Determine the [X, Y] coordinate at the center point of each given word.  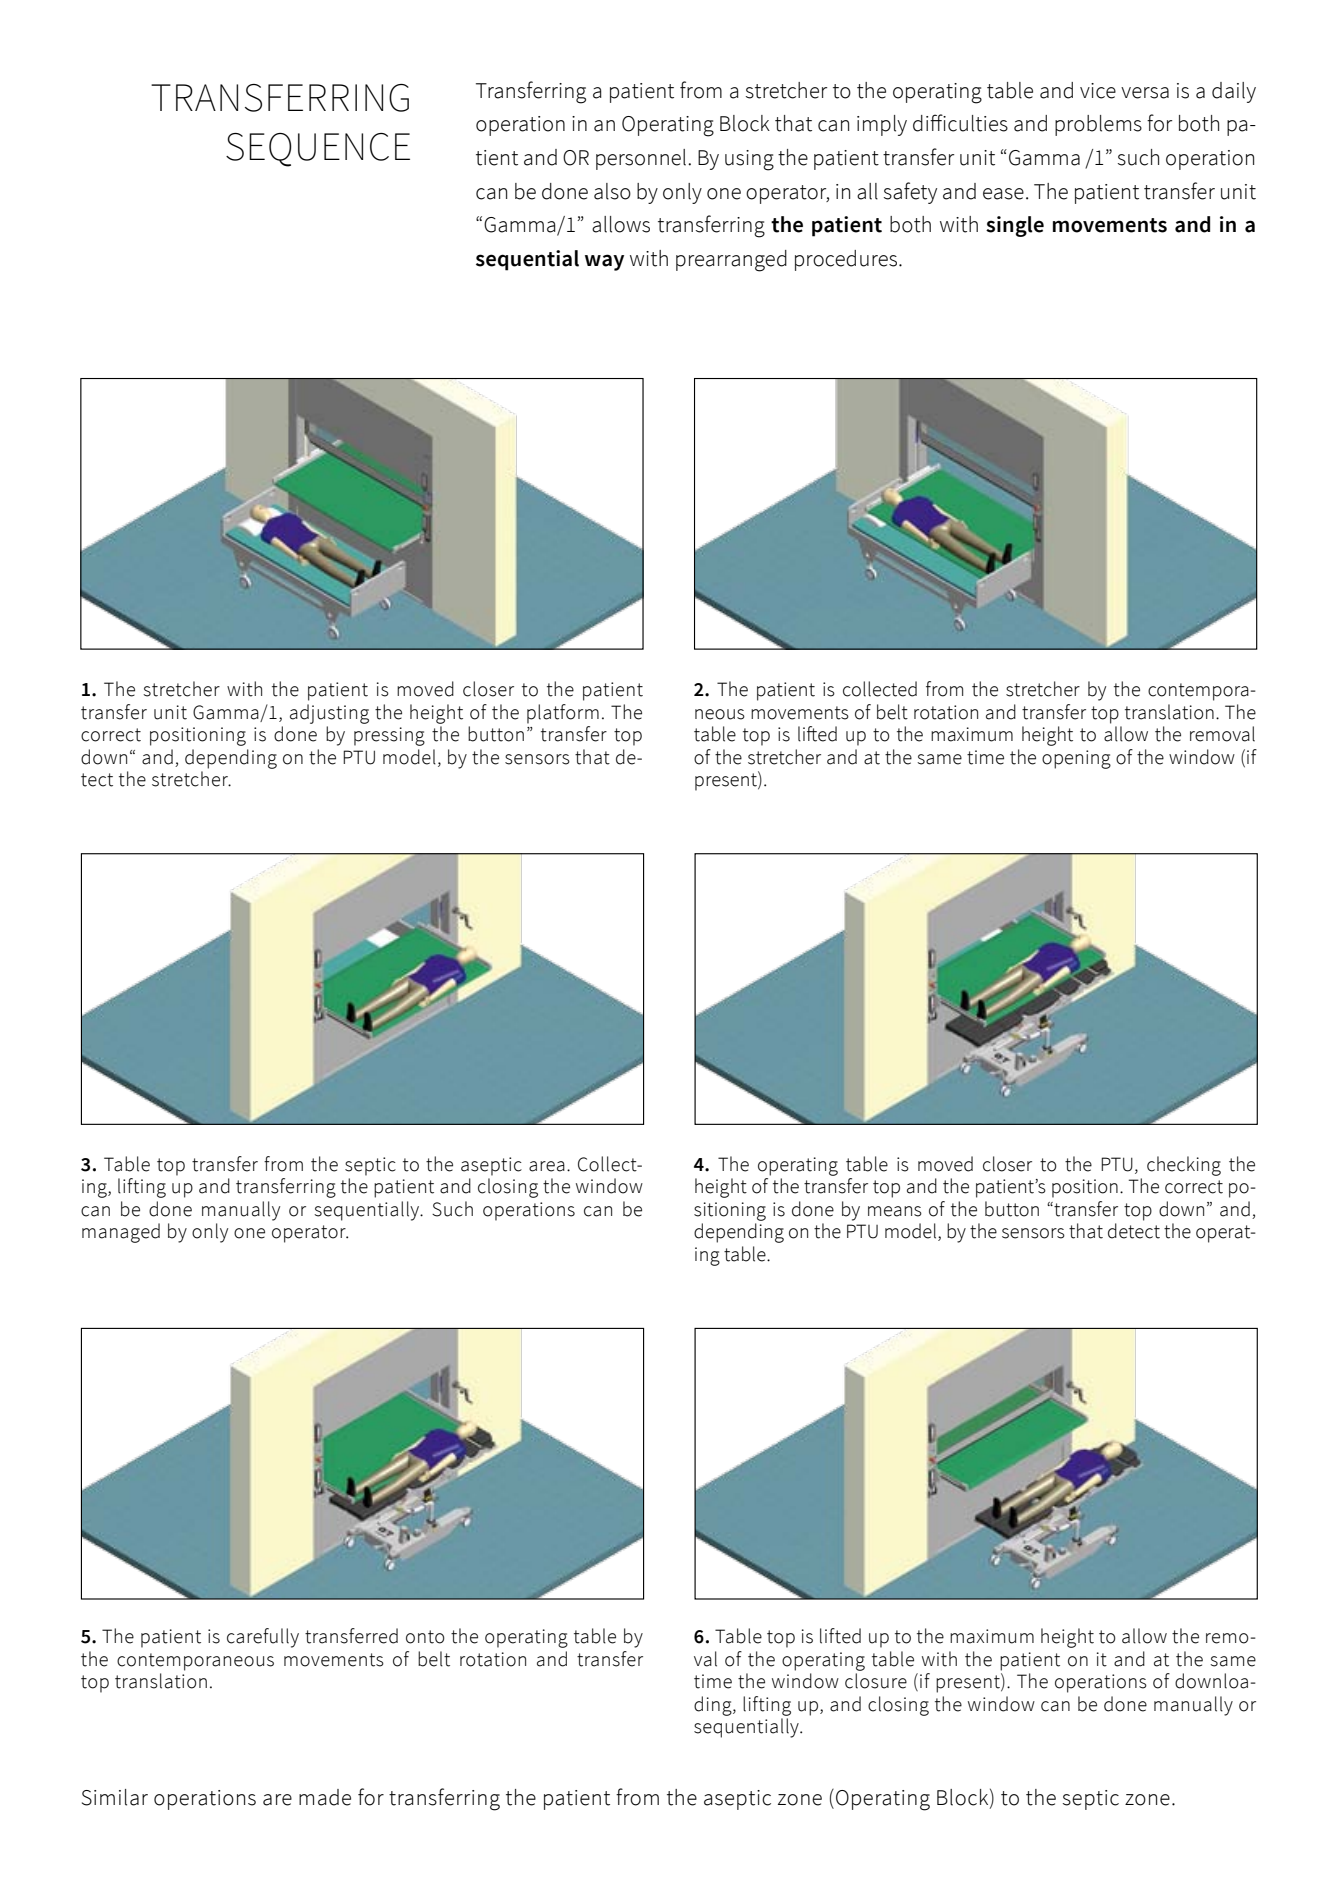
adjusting [329, 714]
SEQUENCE [318, 150]
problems [1098, 125]
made [325, 1797]
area [547, 1166]
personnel [642, 159]
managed [121, 1233]
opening [1076, 759]
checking [1184, 1166]
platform [563, 714]
